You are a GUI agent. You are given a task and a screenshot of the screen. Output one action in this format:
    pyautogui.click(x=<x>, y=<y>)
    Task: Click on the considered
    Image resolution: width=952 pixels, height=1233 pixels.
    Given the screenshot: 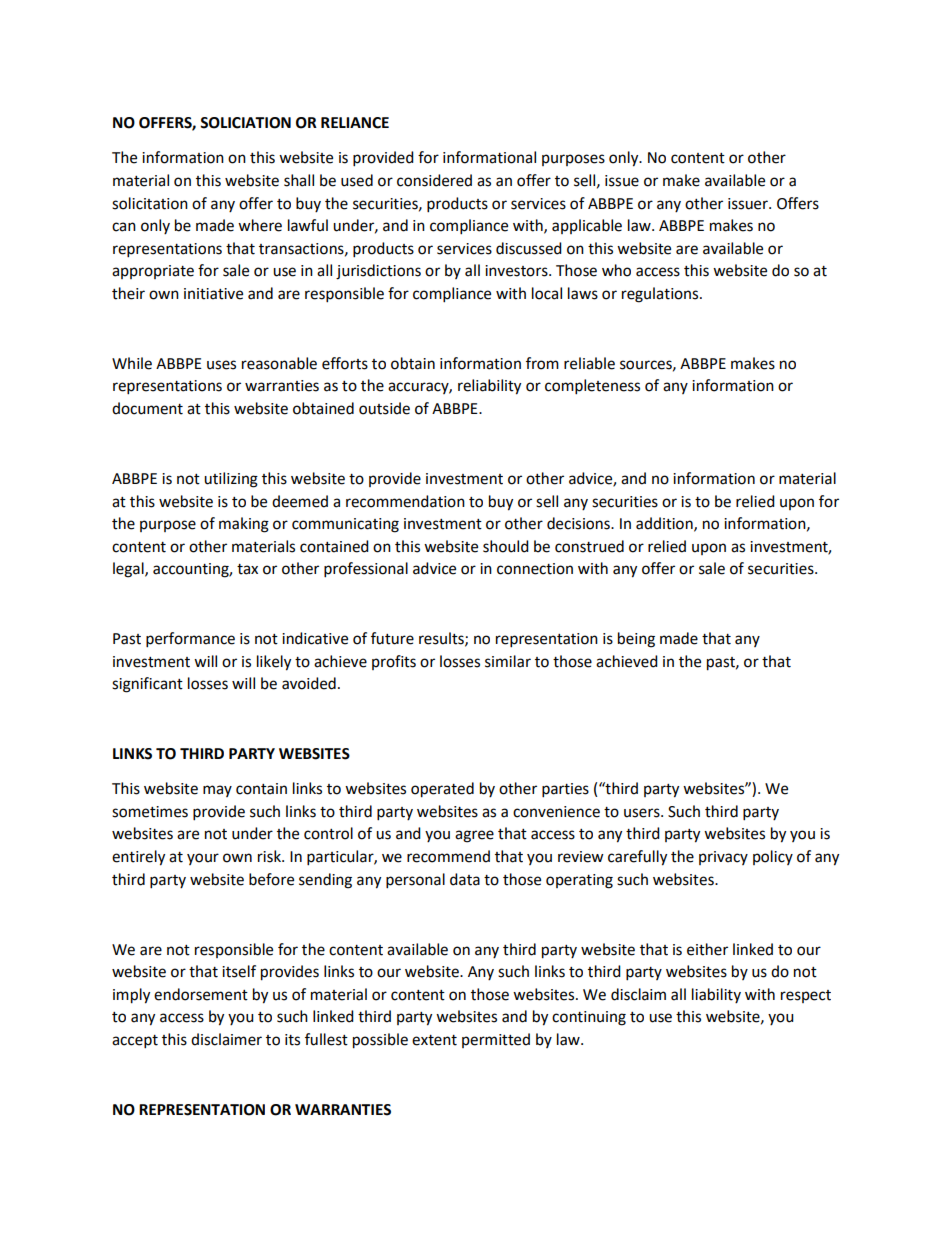 What is the action you would take?
    pyautogui.click(x=434, y=180)
